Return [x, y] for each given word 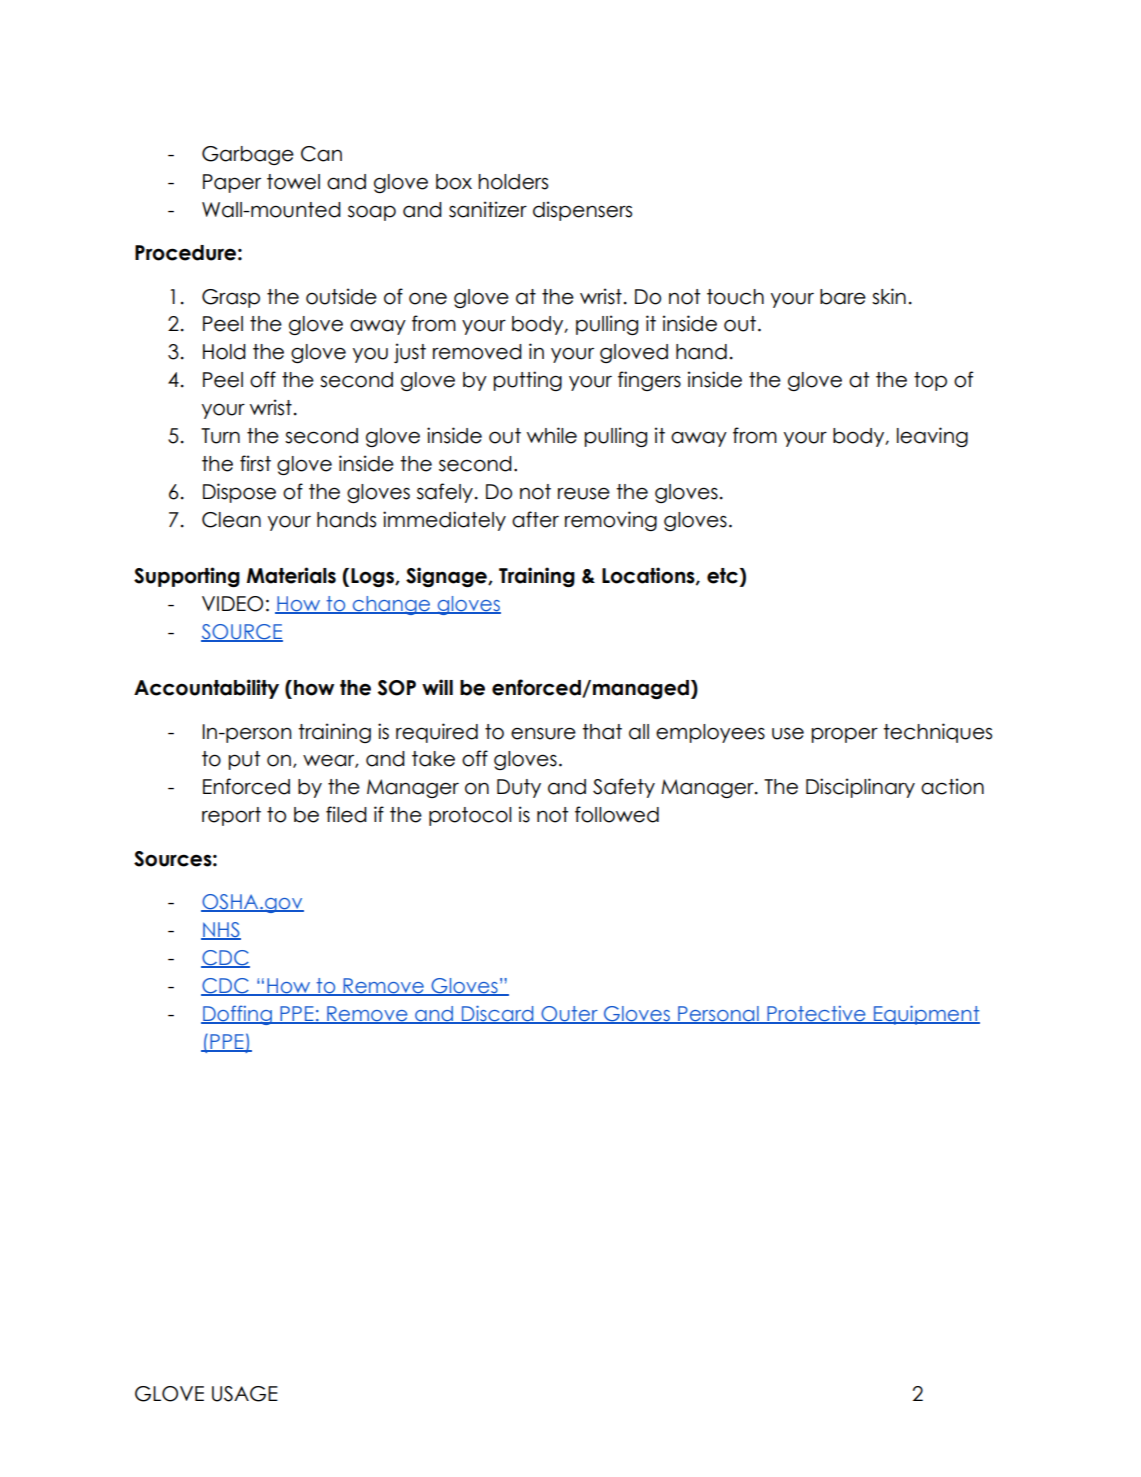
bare [843, 297]
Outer [569, 1015]
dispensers [582, 211]
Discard [498, 1014]
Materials [291, 575]
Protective [816, 1015]
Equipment [926, 1015]
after [535, 519]
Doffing [237, 1015]
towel [293, 182]
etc [723, 576]
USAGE [245, 1394]
